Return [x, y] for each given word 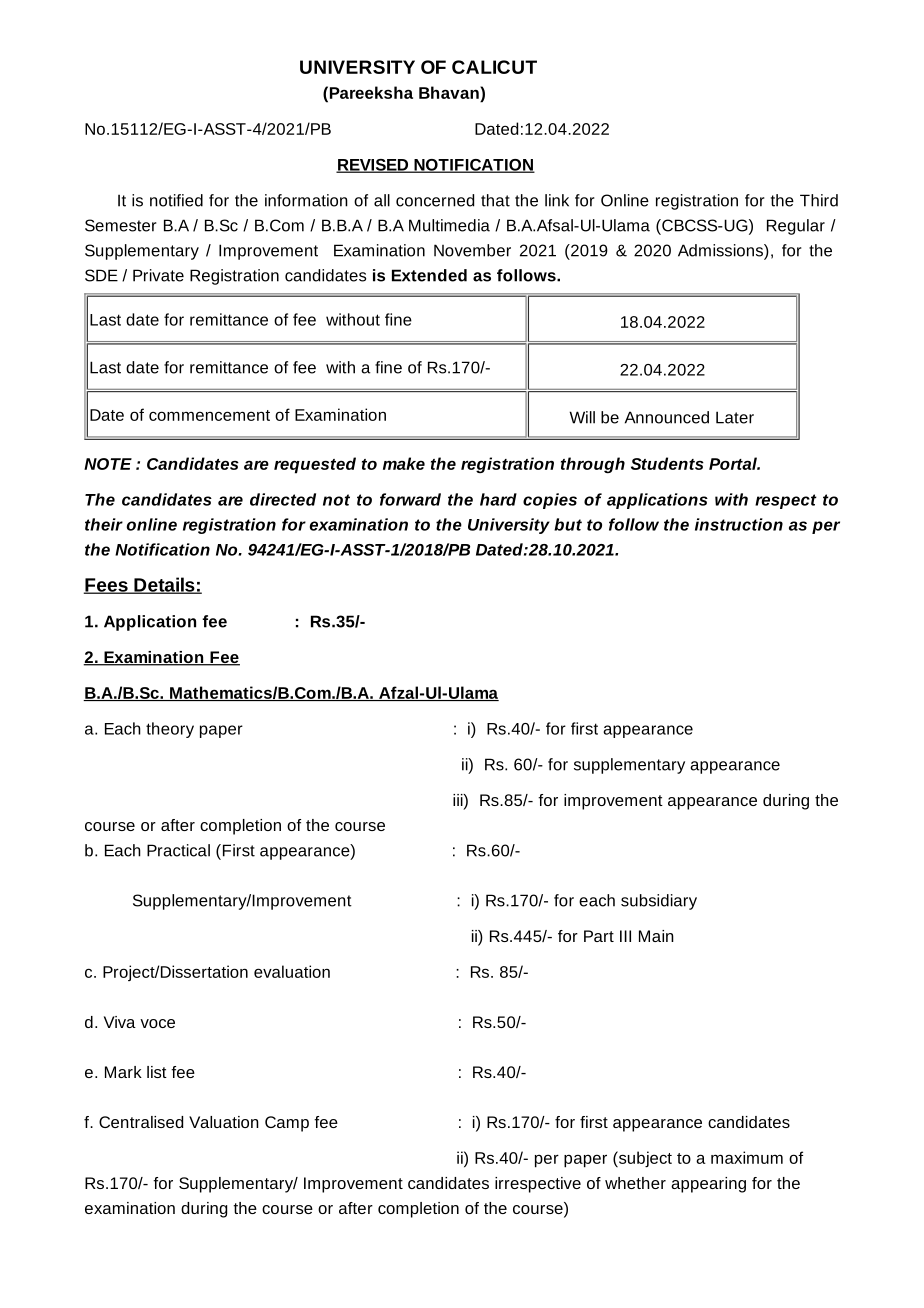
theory [170, 730]
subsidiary [659, 902]
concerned [435, 200]
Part [599, 936]
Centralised [141, 1122]
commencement [209, 415]
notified [176, 200]
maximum [747, 1157]
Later [735, 417]
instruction [739, 524]
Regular [796, 227]
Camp [287, 1124]
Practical [178, 850]
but [568, 524]
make [404, 463]
